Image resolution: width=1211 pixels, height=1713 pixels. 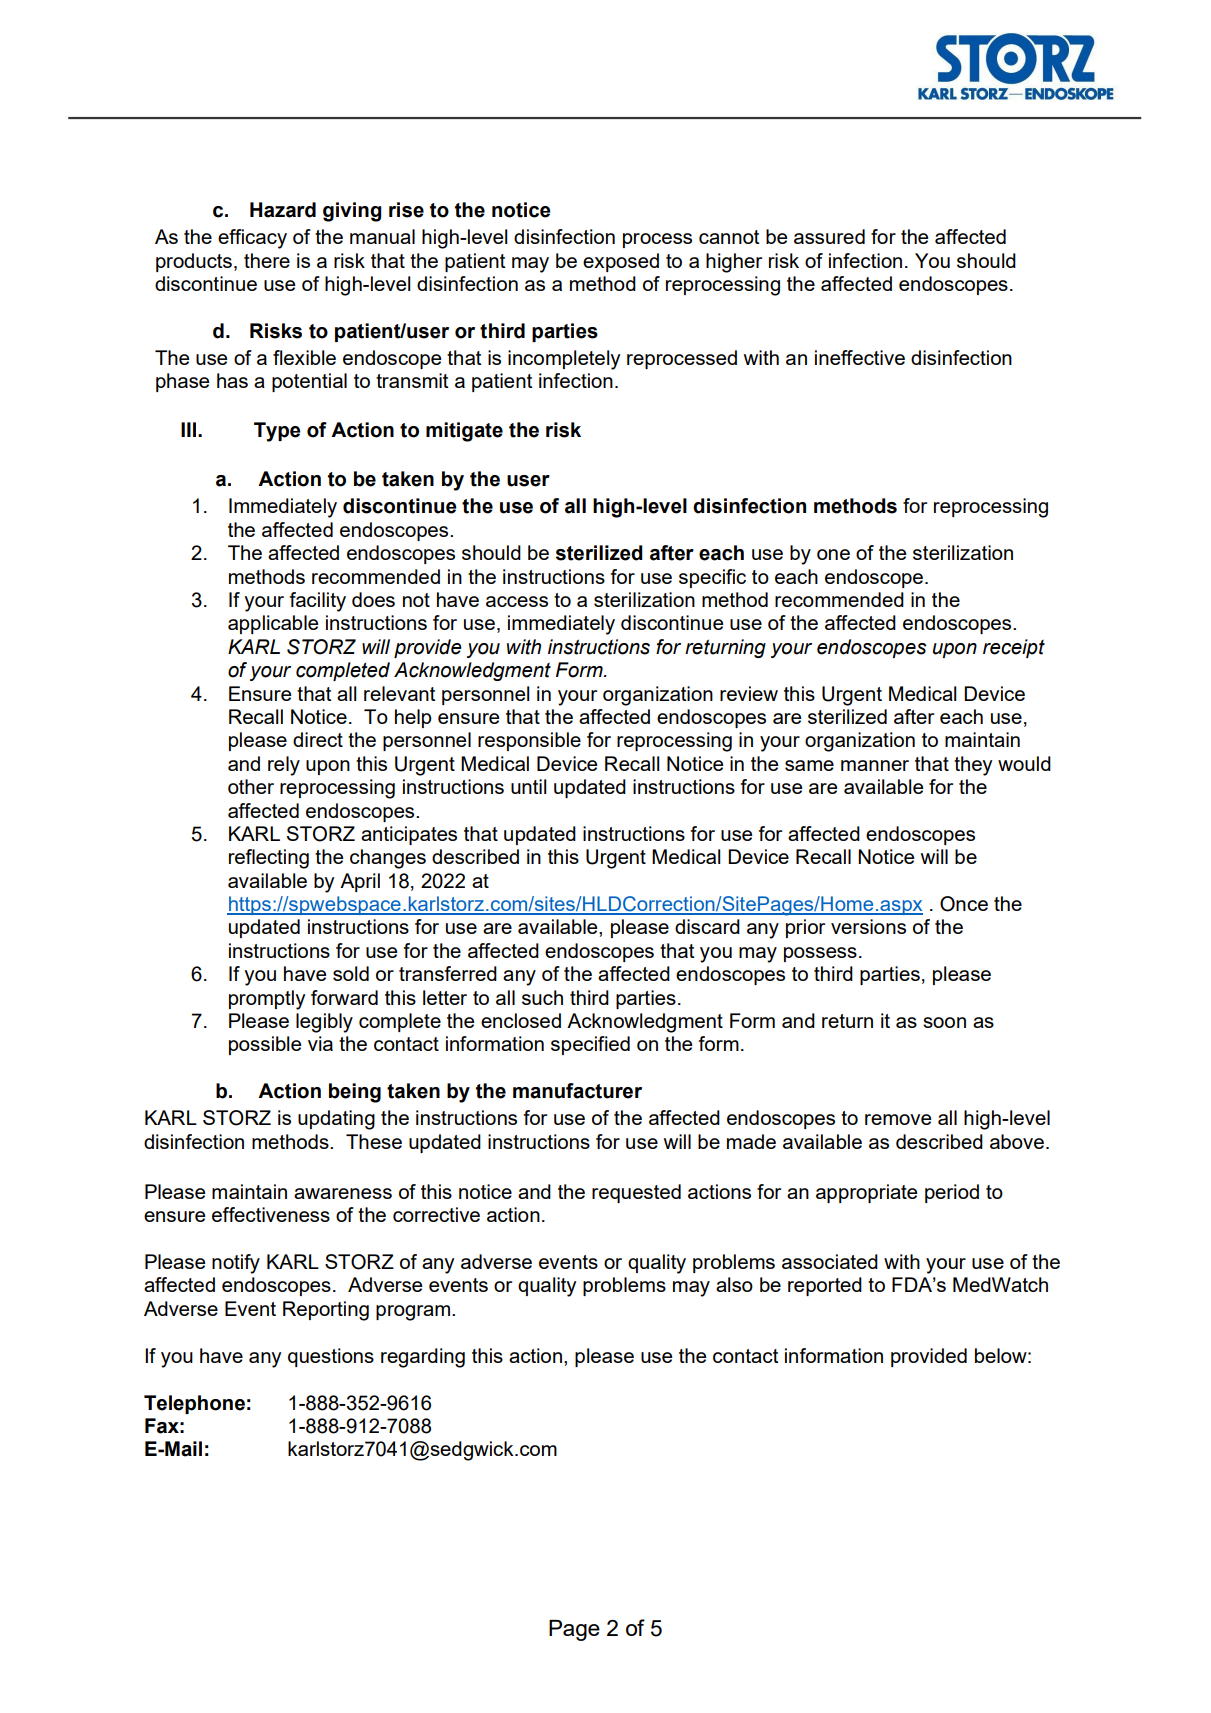 I want to click on other, so click(x=251, y=786).
